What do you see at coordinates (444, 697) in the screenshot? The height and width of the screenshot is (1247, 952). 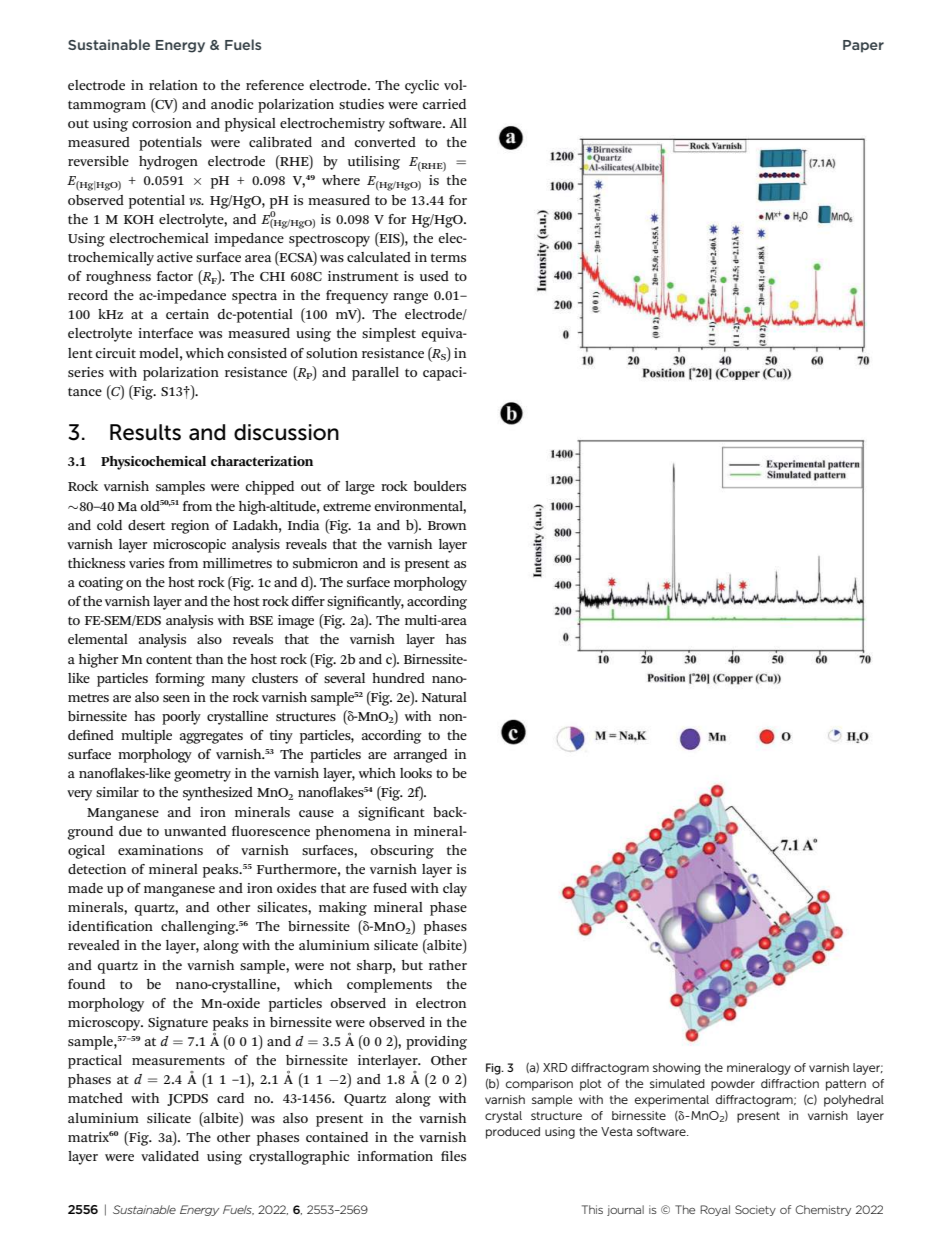 I see `Natural` at bounding box center [444, 697].
